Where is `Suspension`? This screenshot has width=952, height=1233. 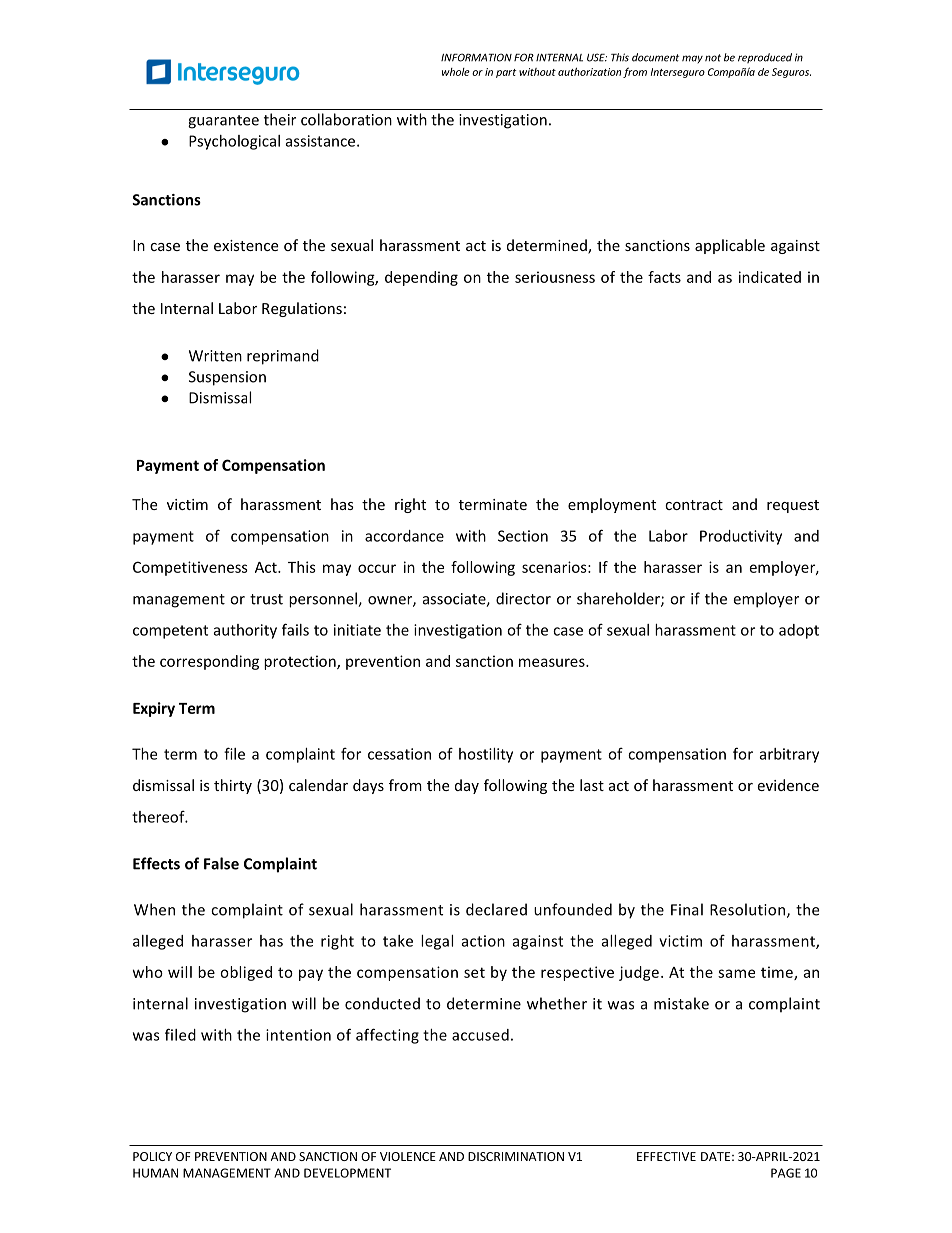
Suspension is located at coordinates (227, 378).
